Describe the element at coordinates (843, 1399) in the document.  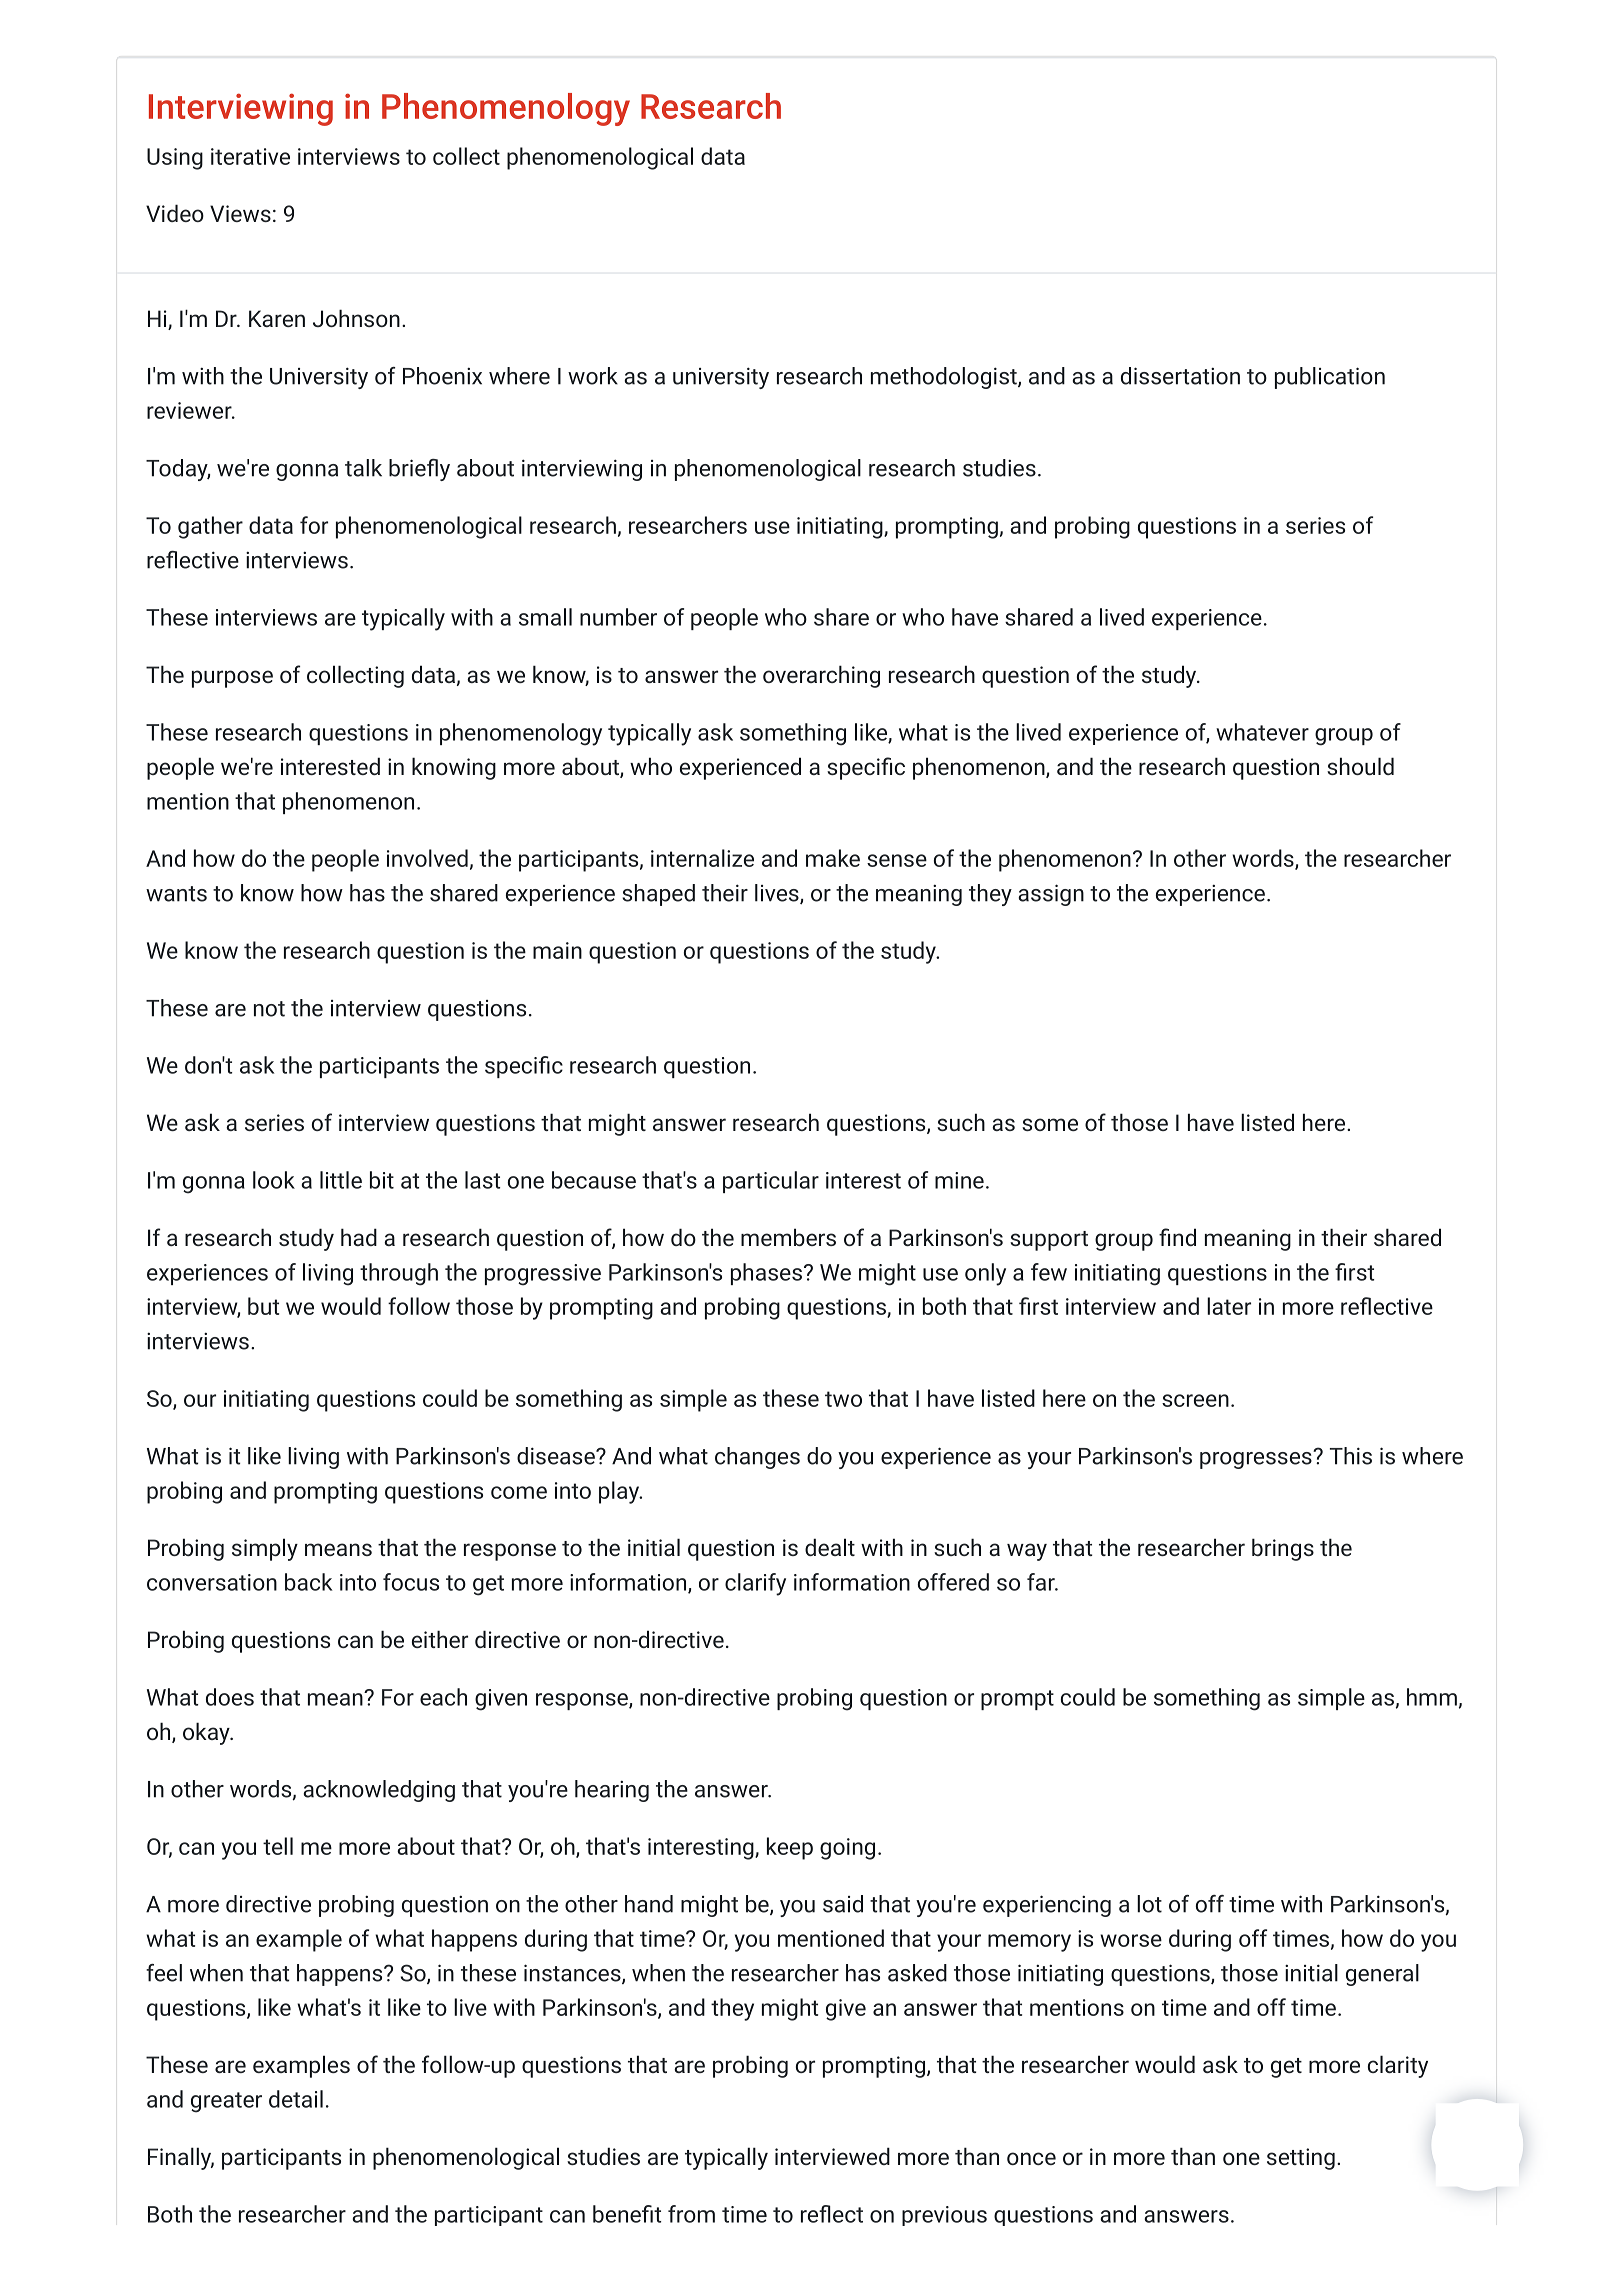
I see `two` at that location.
